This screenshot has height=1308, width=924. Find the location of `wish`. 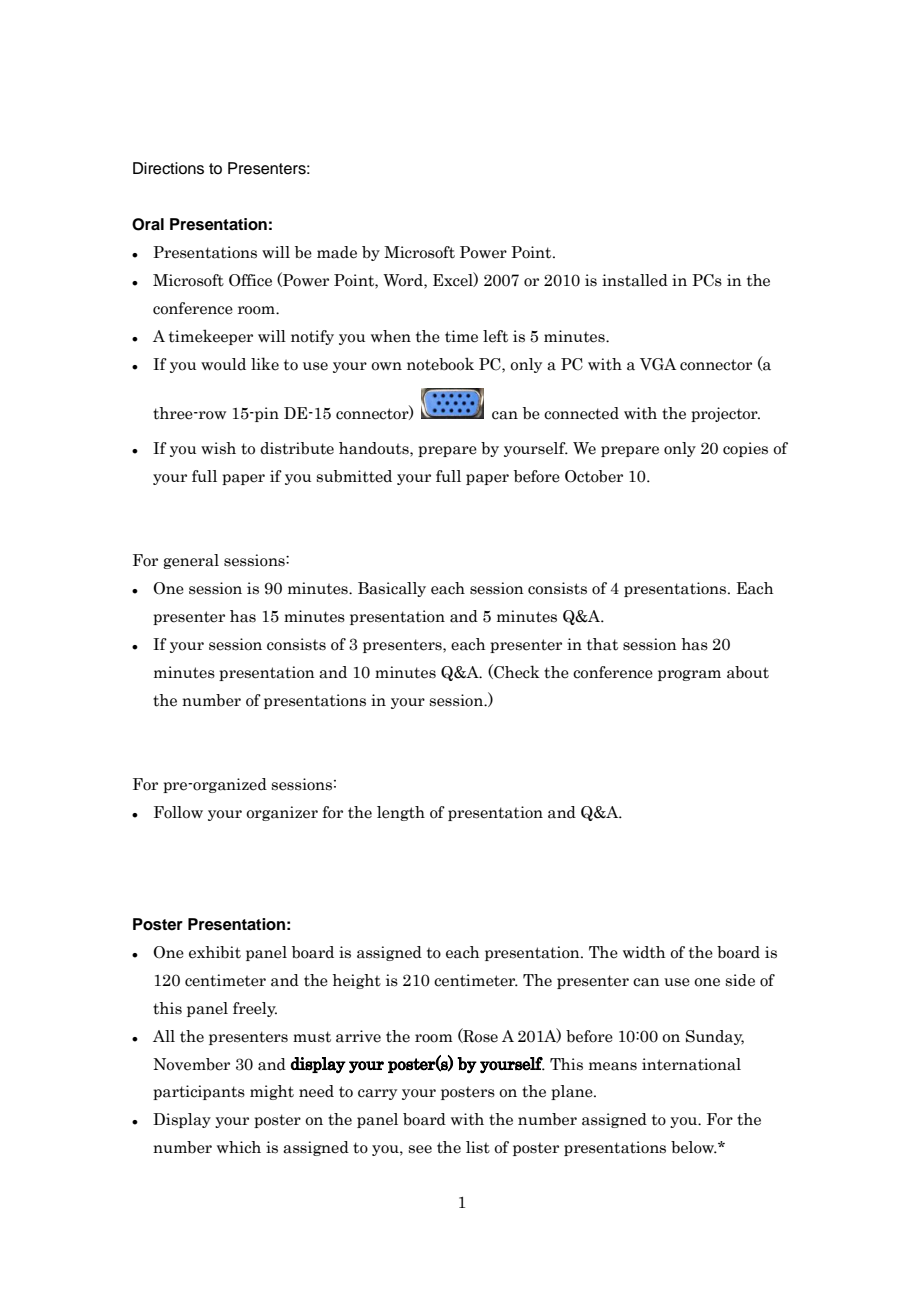

wish is located at coordinates (218, 448).
